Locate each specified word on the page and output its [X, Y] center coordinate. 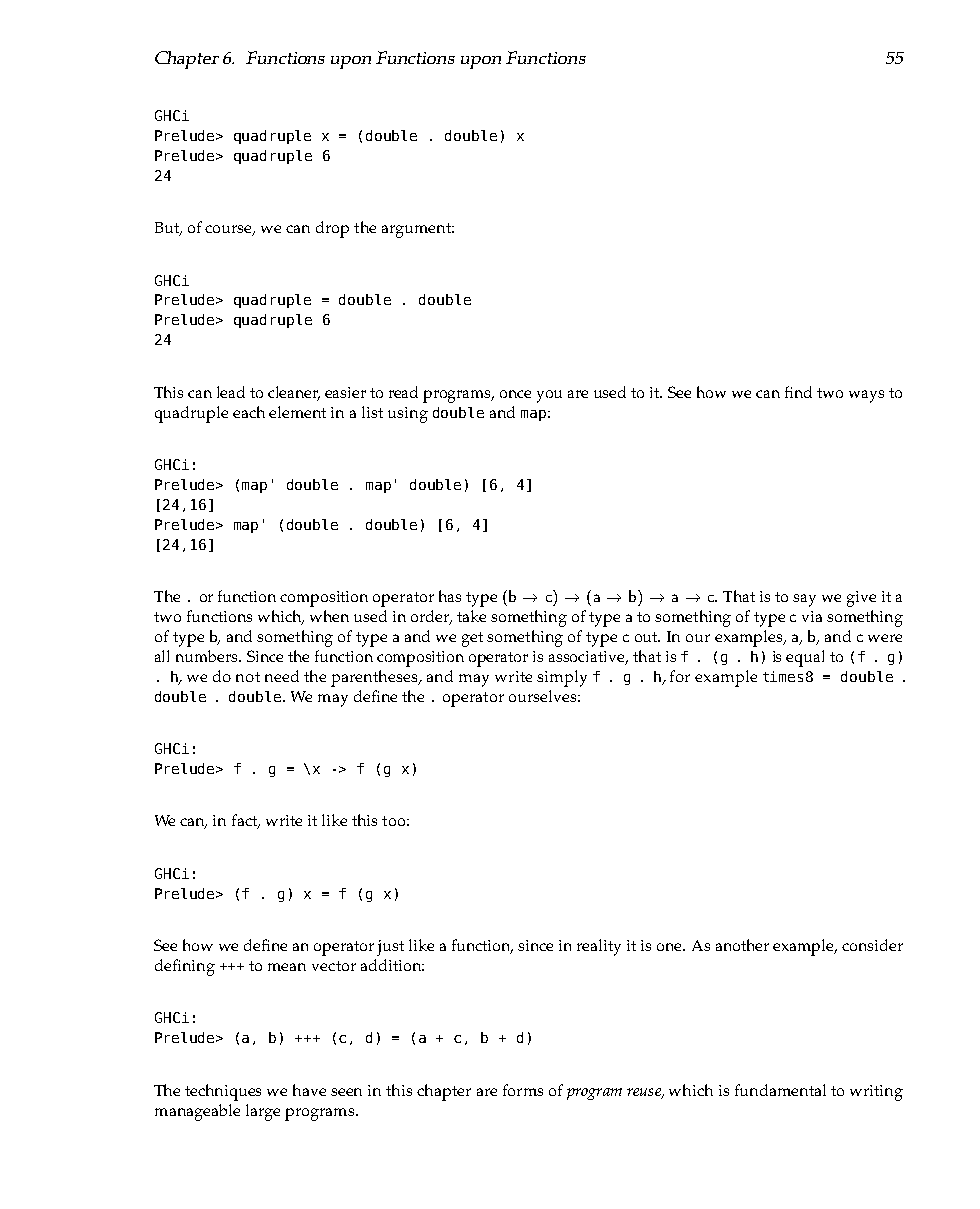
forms [523, 1090]
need [282, 676]
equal [805, 658]
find [798, 392]
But [168, 229]
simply [562, 678]
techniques [223, 1092]
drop [332, 229]
